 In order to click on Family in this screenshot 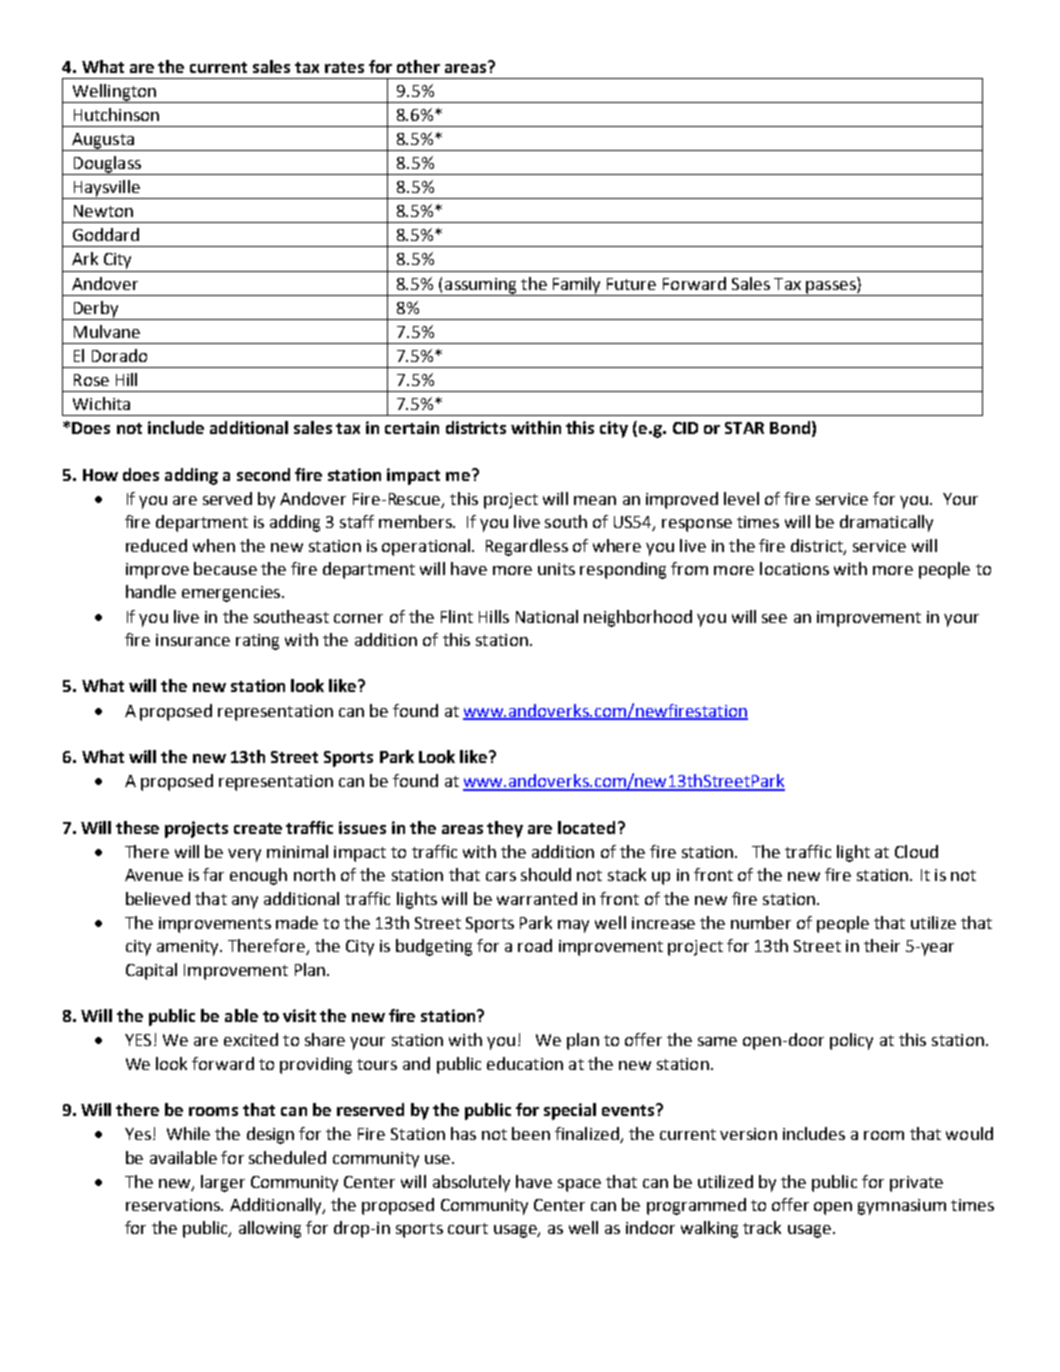, I will do `click(576, 285)`.
